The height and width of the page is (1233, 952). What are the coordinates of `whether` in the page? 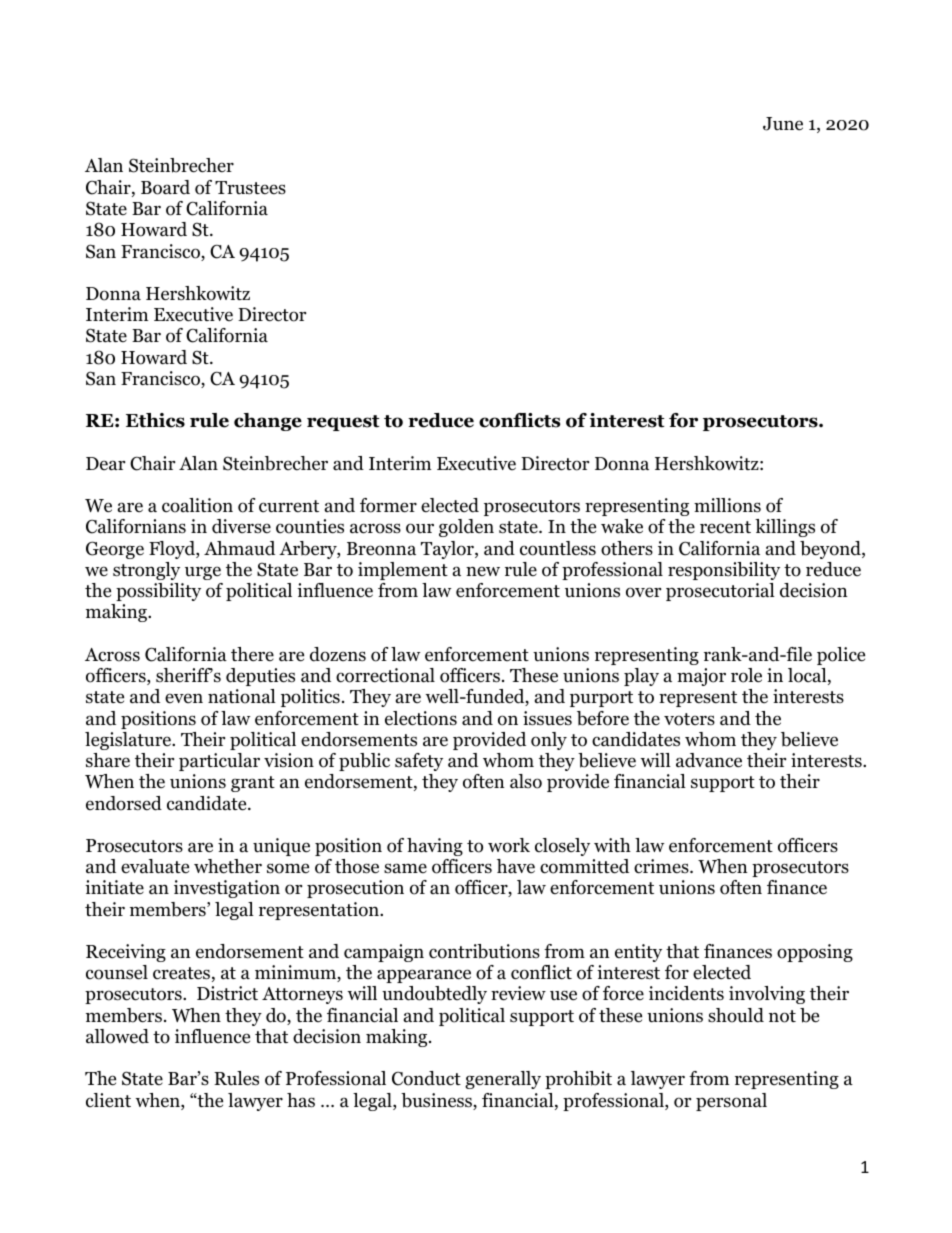 It's located at (228, 866).
